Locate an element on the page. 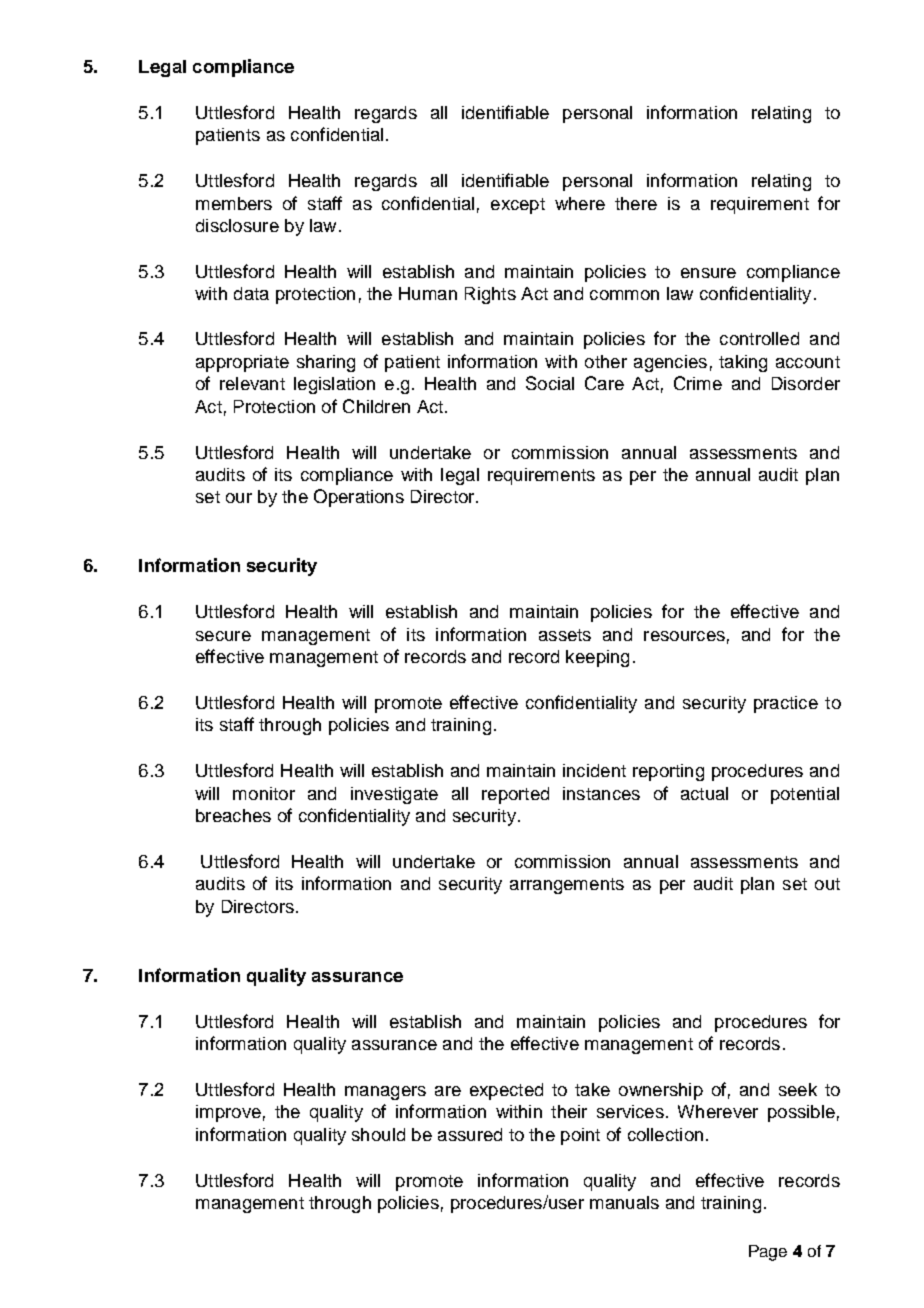 The width and height of the document is (924, 1308). disclosure is located at coordinates (237, 225).
